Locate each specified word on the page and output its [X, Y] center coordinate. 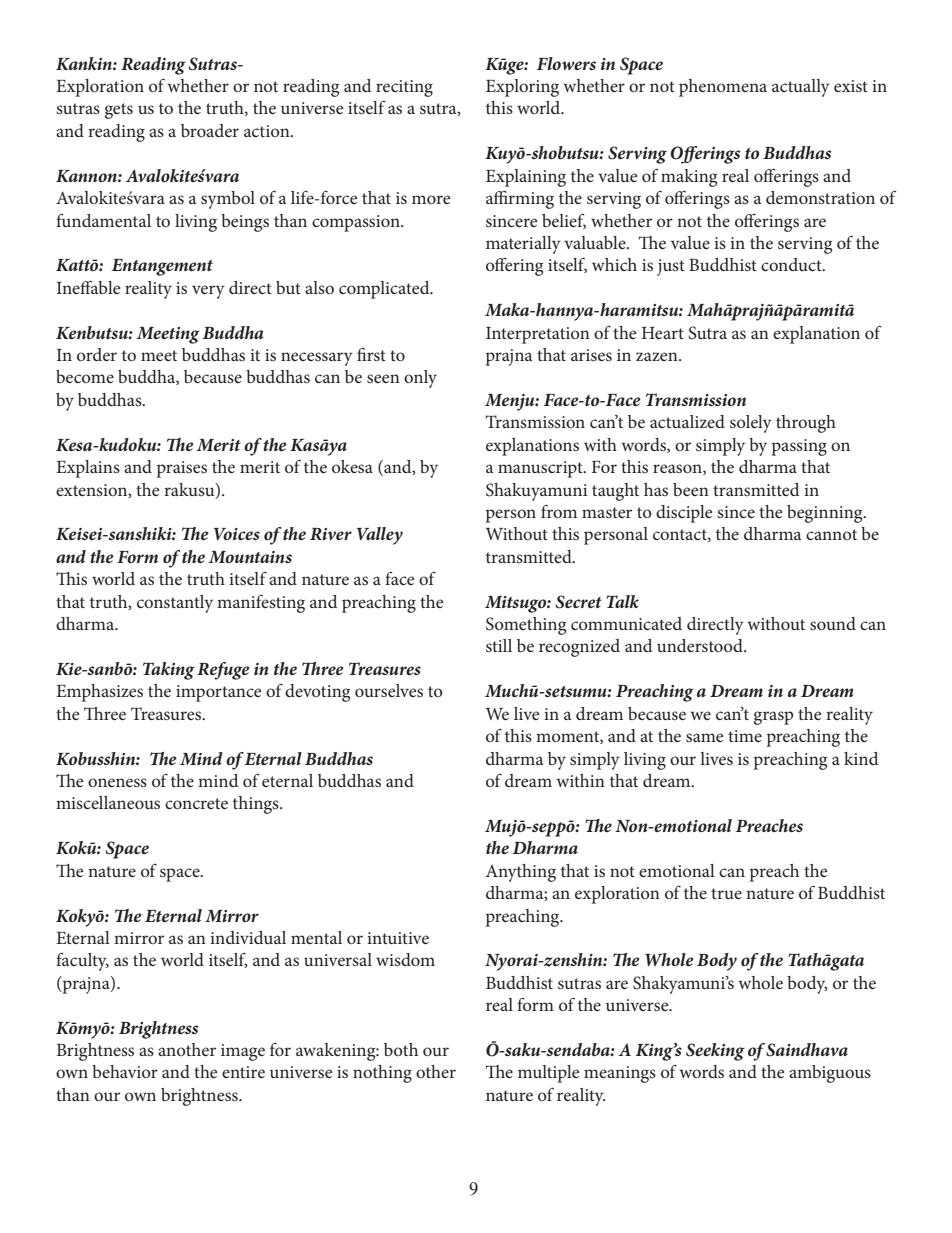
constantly [175, 604]
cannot [831, 534]
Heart [663, 333]
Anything [521, 873]
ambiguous [830, 1074]
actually [801, 88]
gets [119, 111]
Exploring [522, 88]
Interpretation [538, 335]
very [208, 292]
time [745, 736]
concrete [196, 803]
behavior [125, 1071]
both [401, 1049]
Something [526, 626]
